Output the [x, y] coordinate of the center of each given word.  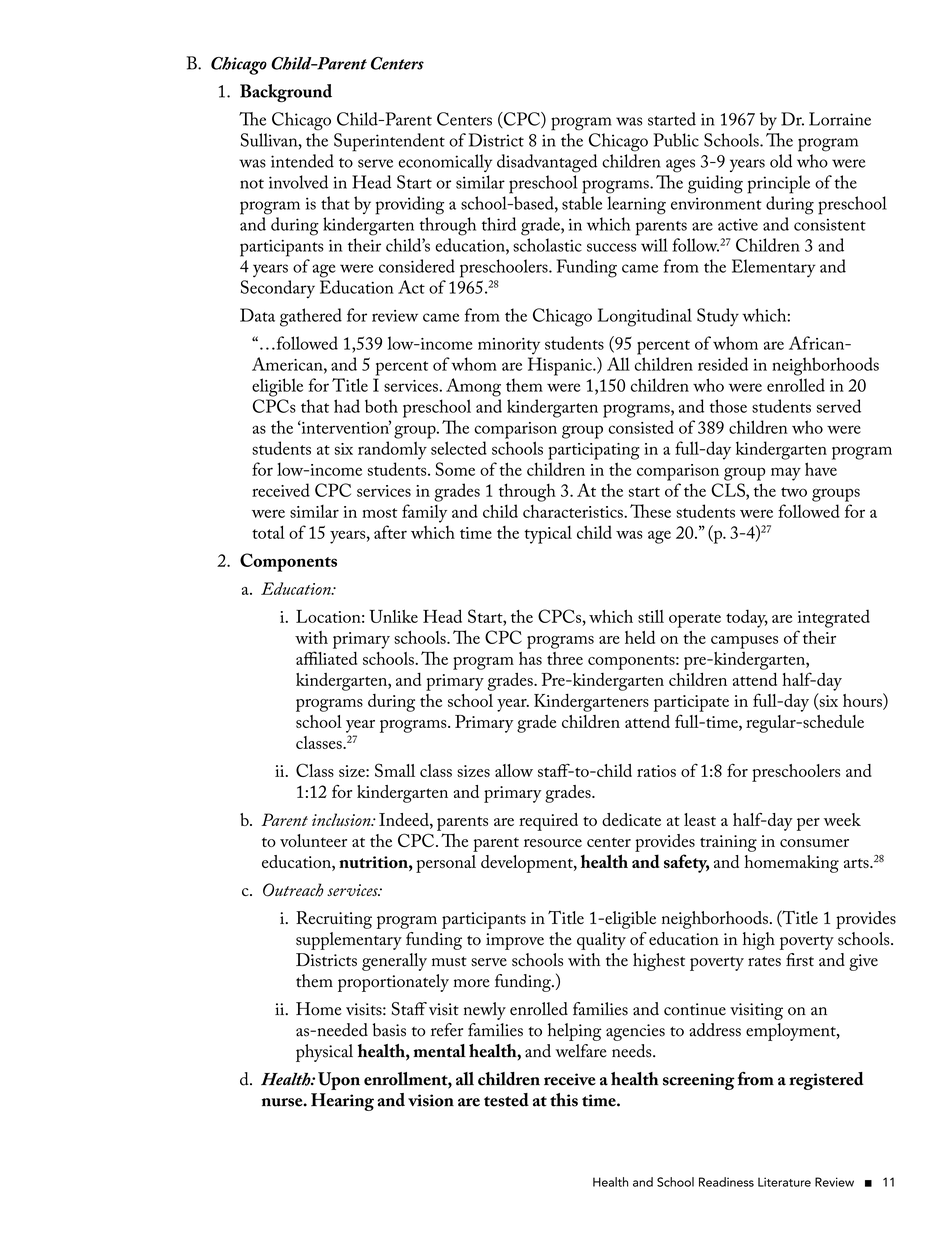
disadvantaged [547, 163]
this [564, 1100]
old [781, 161]
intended [302, 161]
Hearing [342, 1102]
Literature [784, 1182]
